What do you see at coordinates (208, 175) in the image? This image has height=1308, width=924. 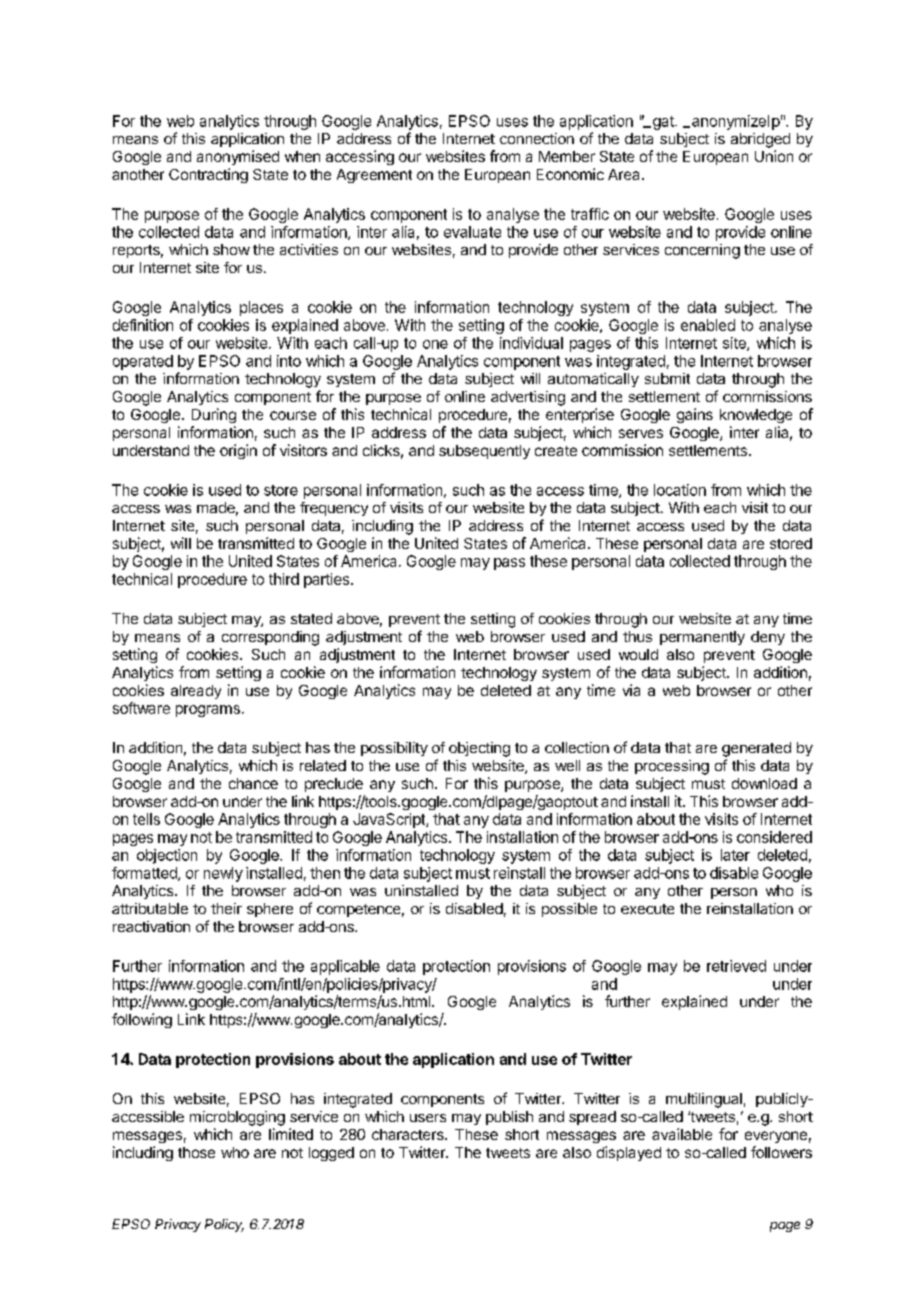 I see `Contracting` at bounding box center [208, 175].
